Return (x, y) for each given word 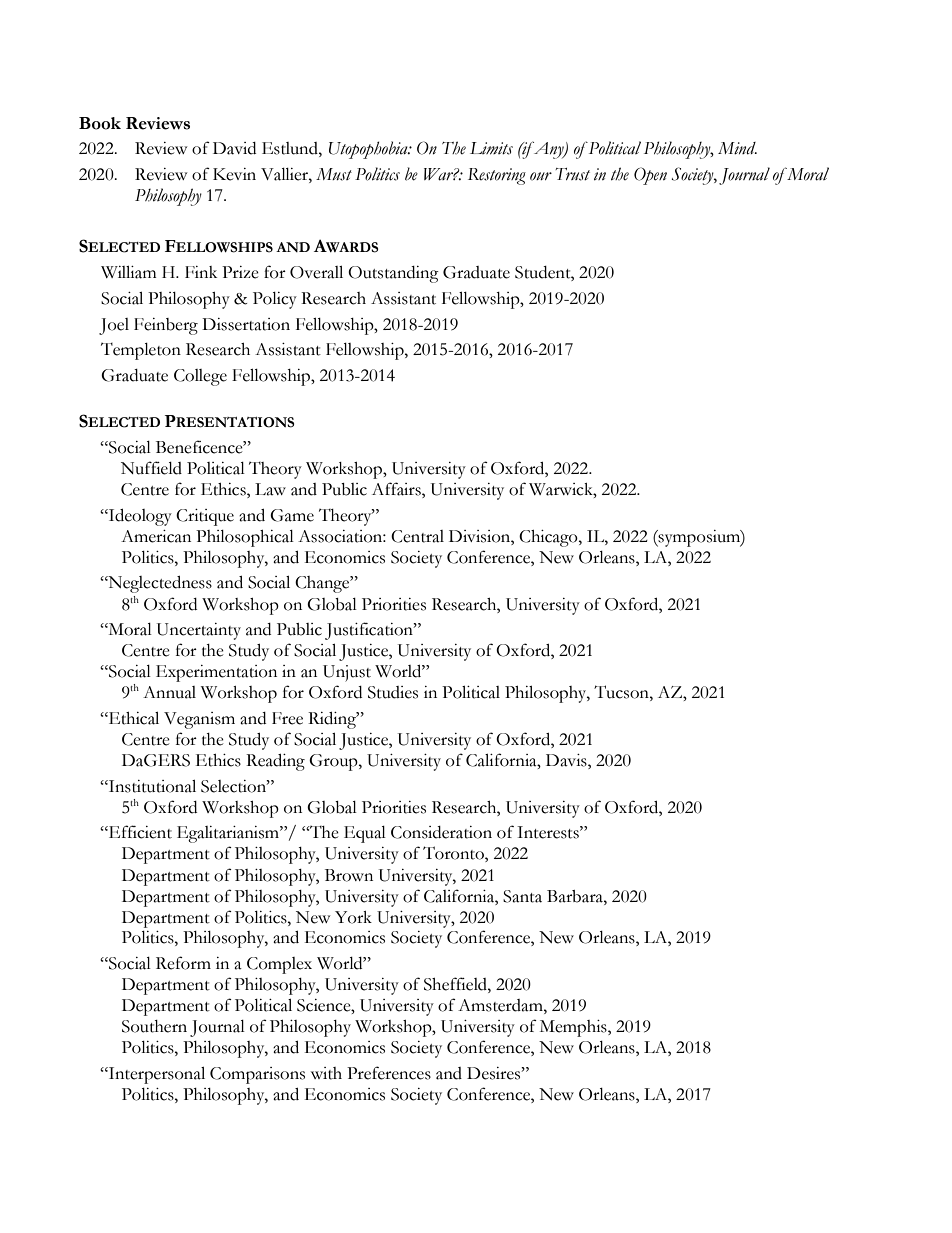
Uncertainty (199, 631)
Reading (275, 762)
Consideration (441, 832)
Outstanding (393, 274)
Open (650, 176)
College (200, 377)
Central (417, 536)
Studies (393, 692)
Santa (522, 896)
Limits (491, 148)
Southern (154, 1026)
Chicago (549, 538)
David (234, 148)
